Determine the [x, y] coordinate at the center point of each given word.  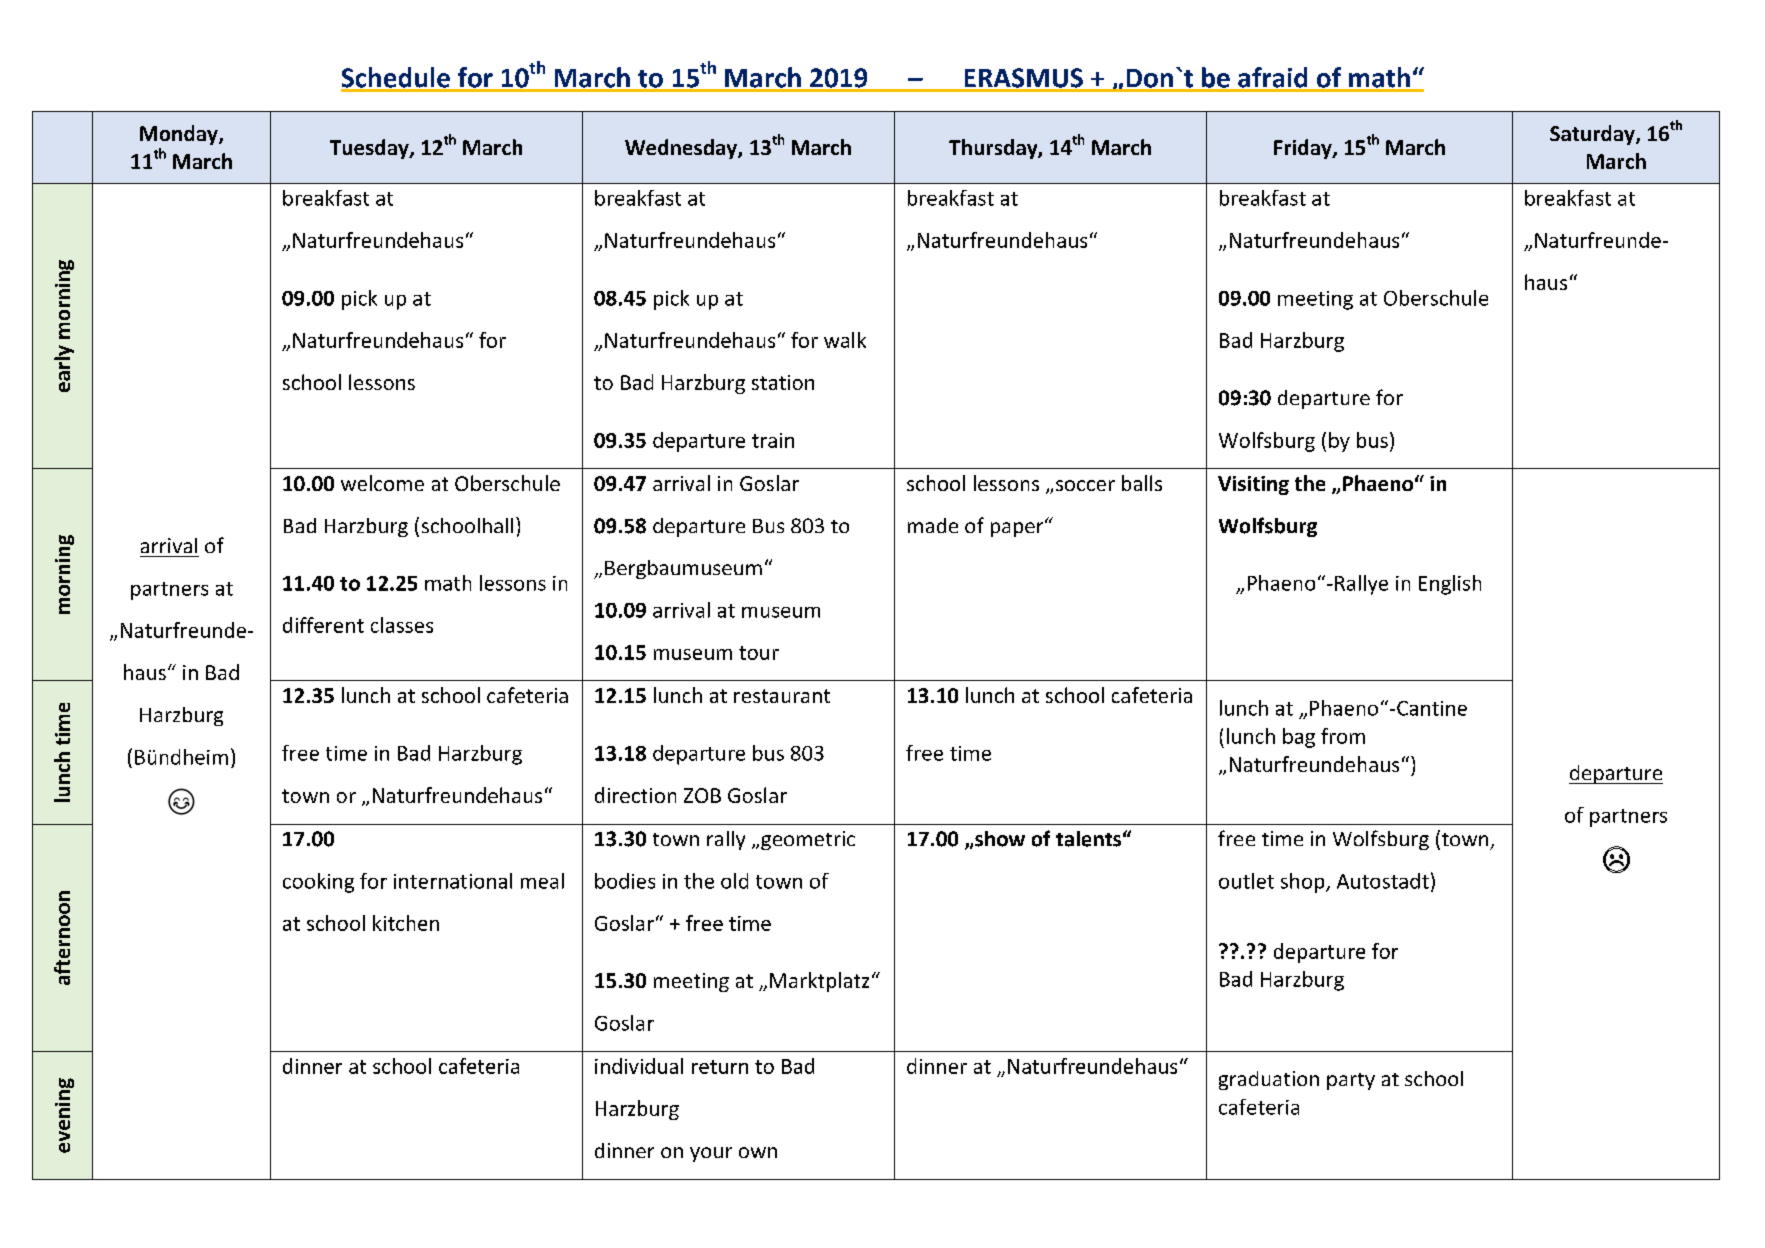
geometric [808, 840]
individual [639, 1066]
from [1343, 736]
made [933, 525]
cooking [318, 883]
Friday [1304, 149]
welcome [382, 483]
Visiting [1253, 485]
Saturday [1593, 135]
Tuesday [370, 149]
